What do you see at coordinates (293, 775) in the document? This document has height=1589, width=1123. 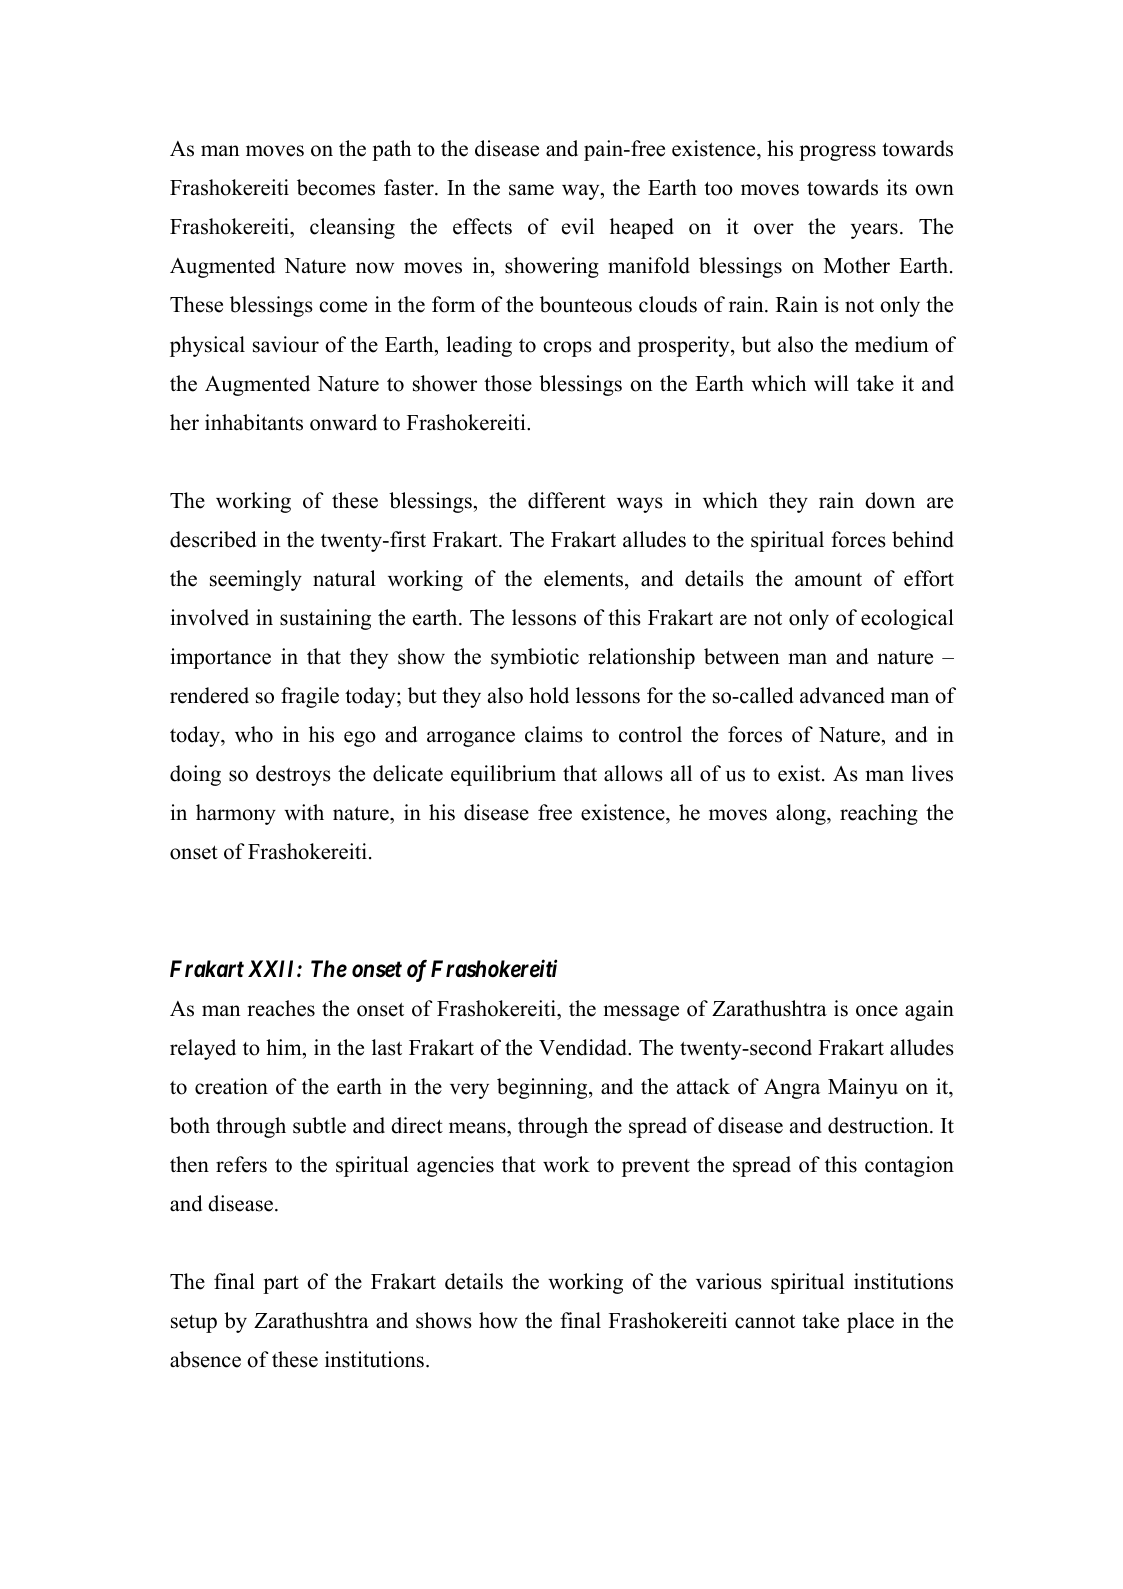 I see `destroys` at bounding box center [293, 775].
